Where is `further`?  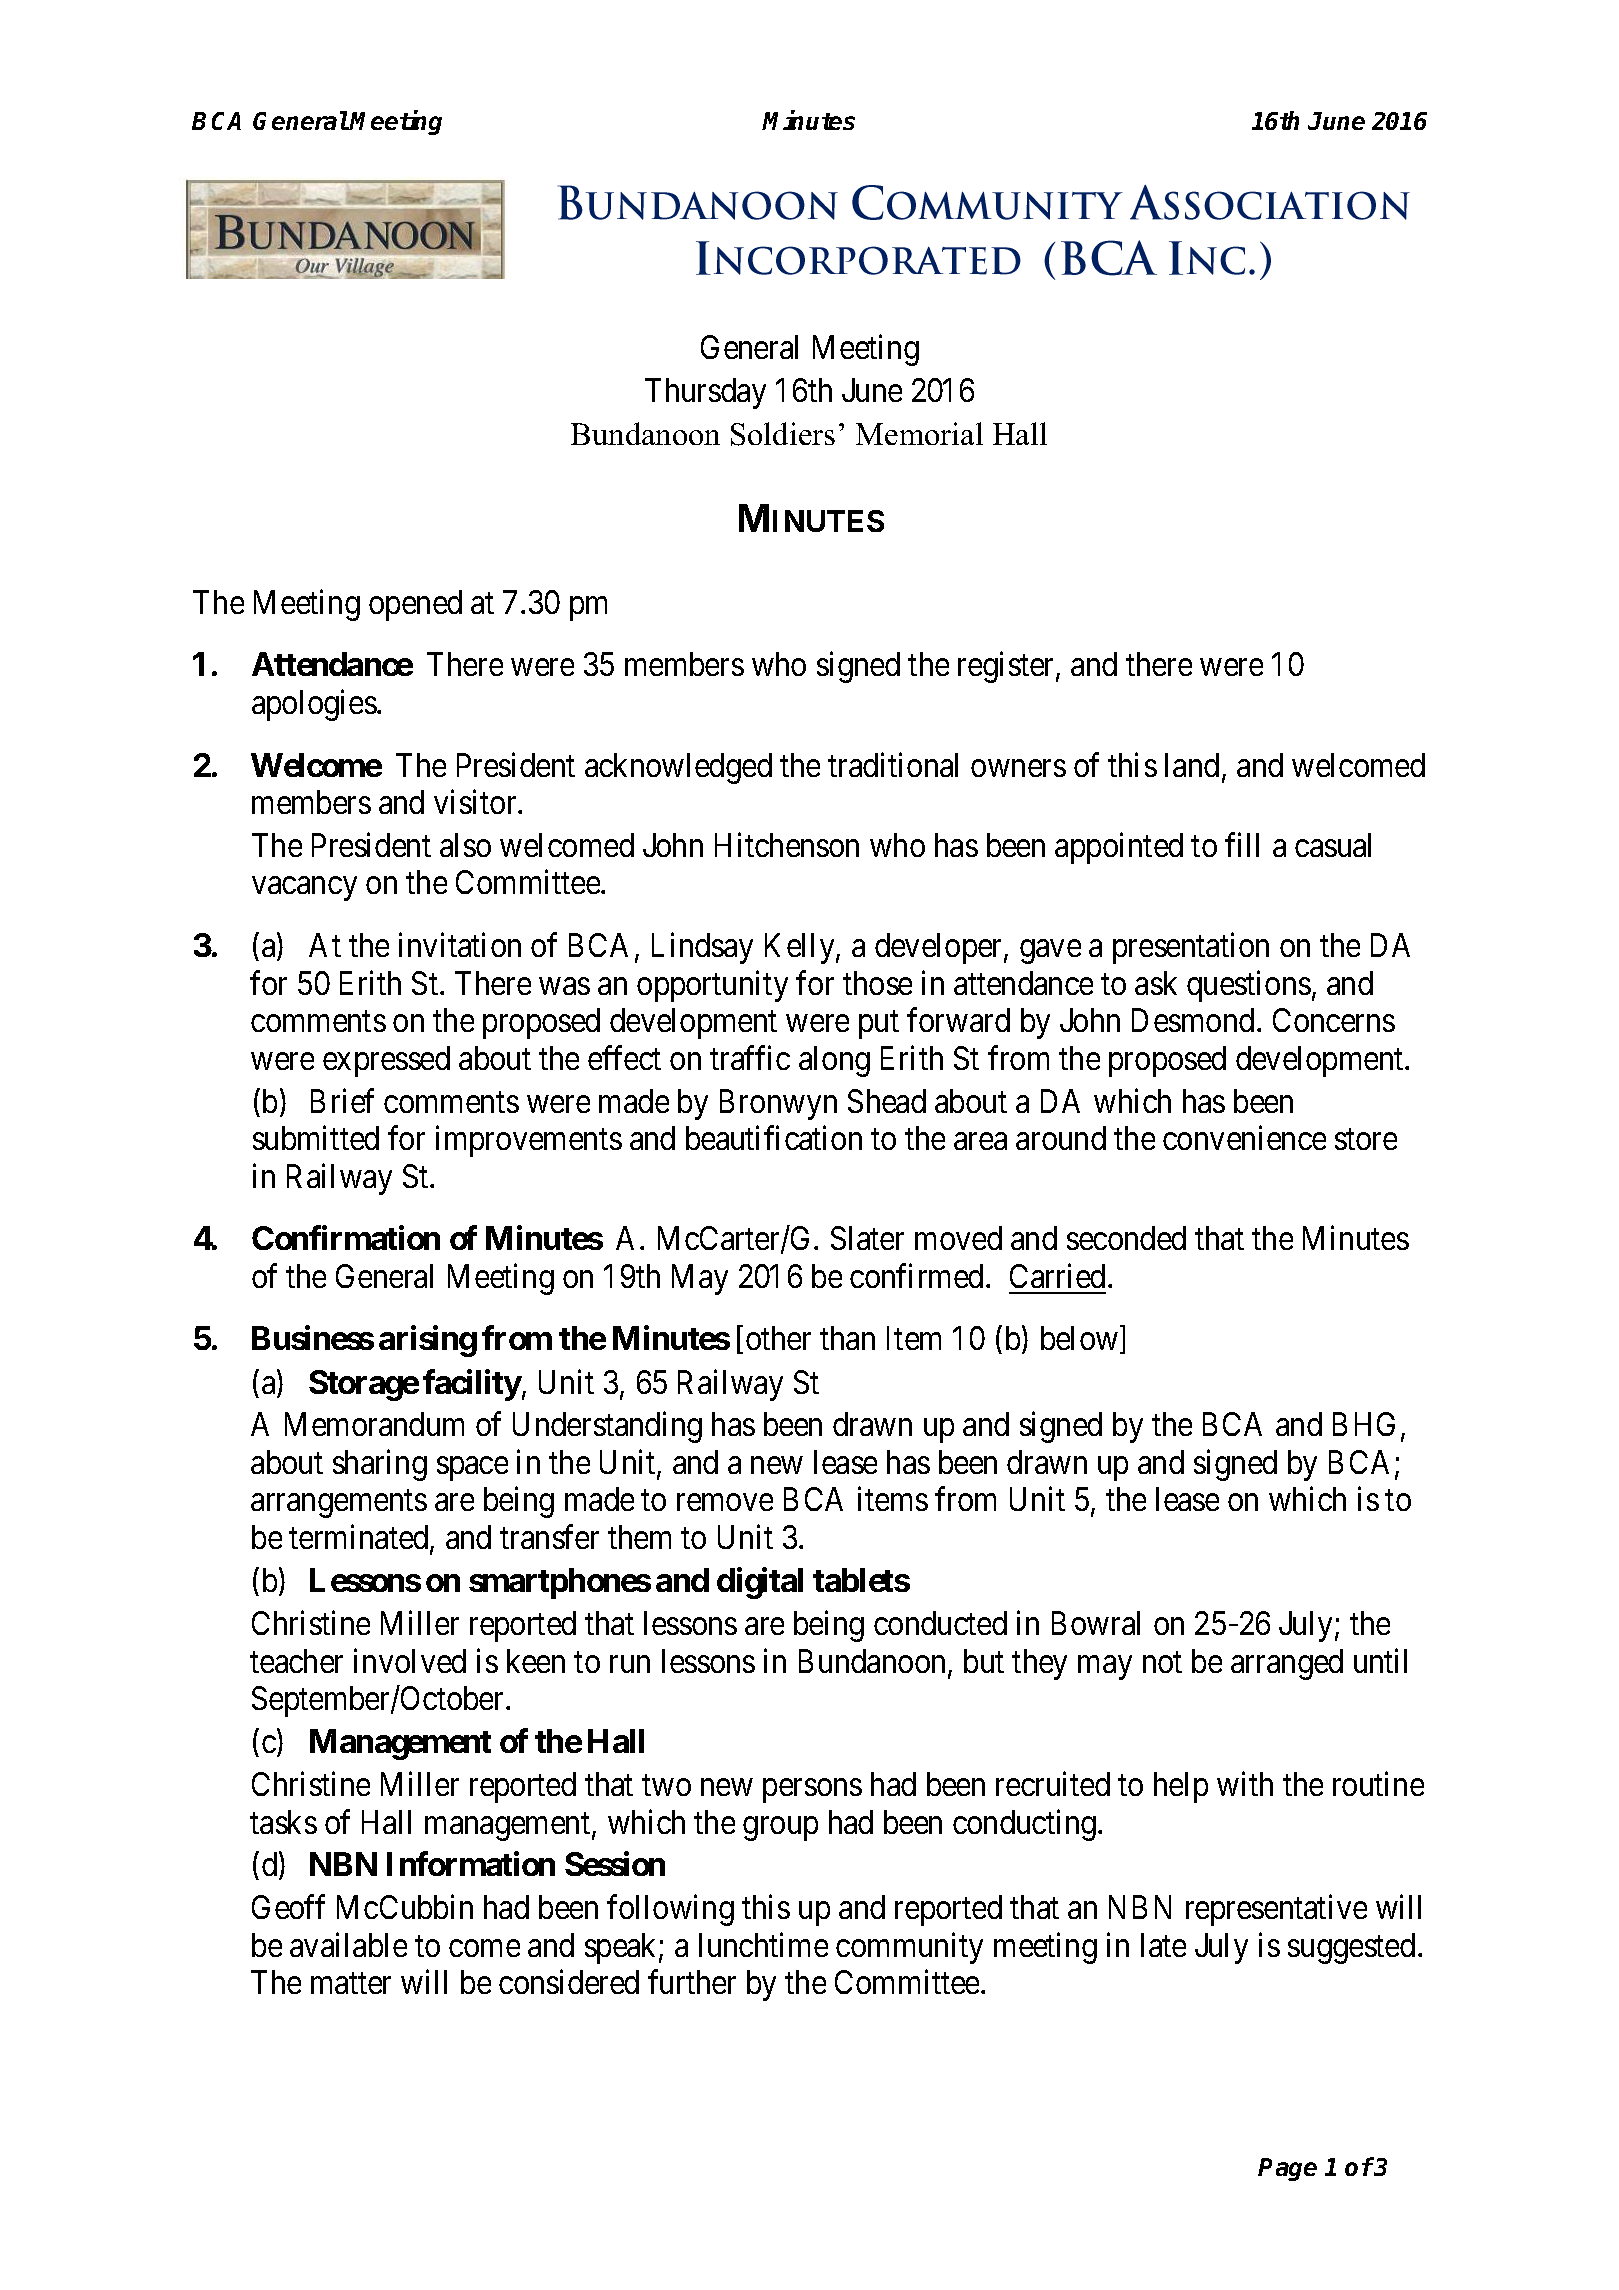
further is located at coordinates (692, 1982).
